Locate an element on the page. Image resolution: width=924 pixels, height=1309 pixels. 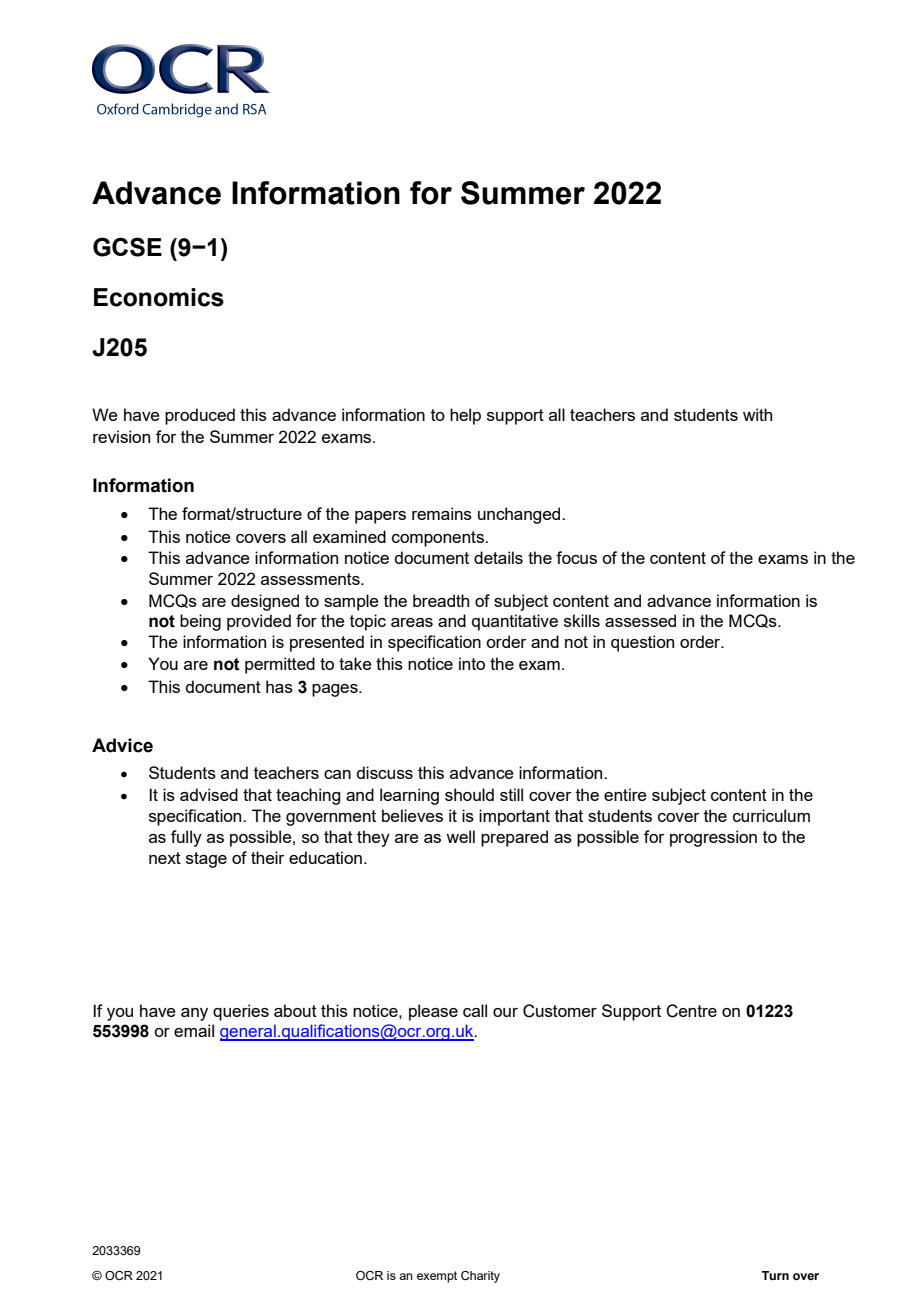
help is located at coordinates (465, 416).
